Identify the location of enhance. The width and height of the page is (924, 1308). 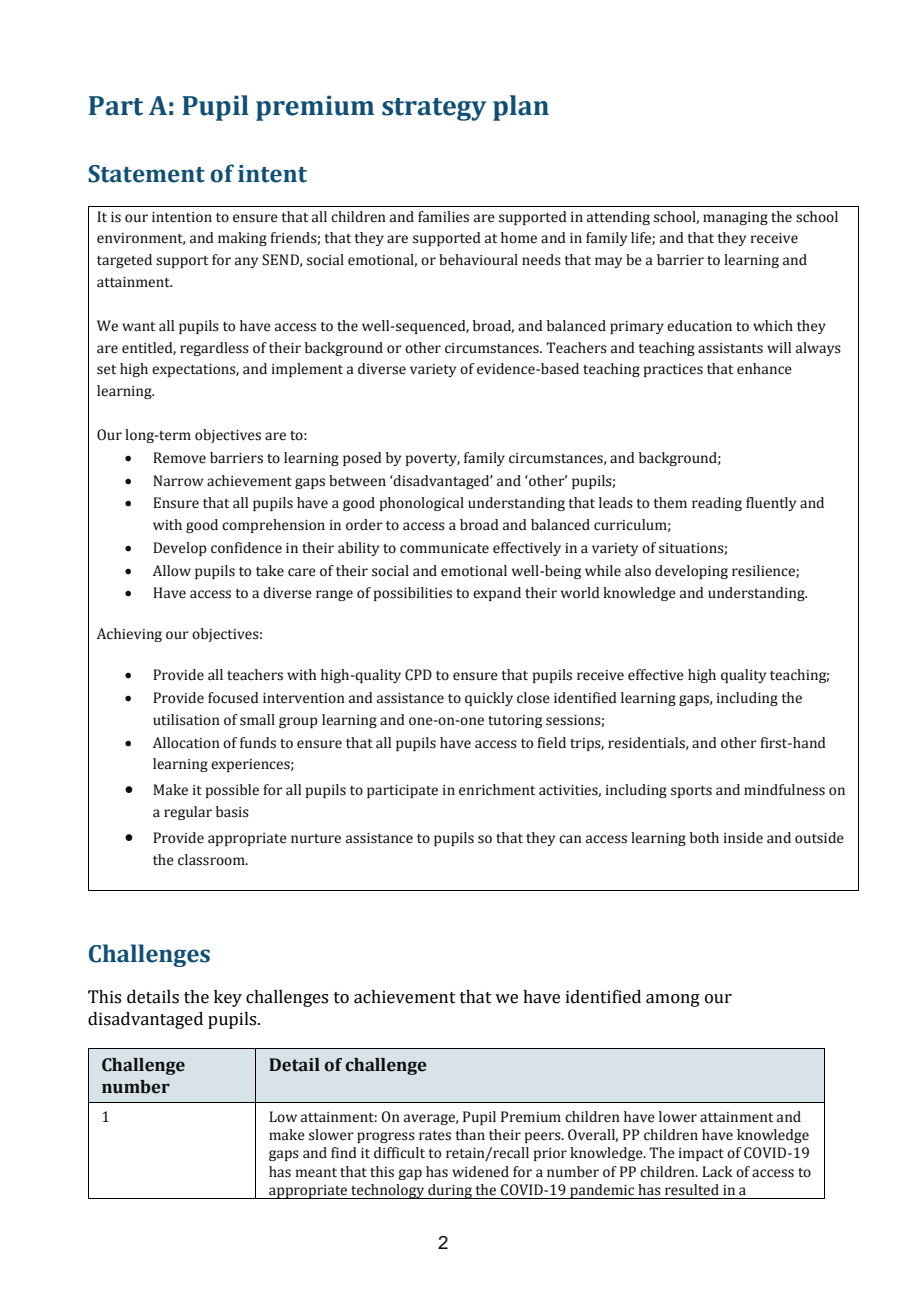
(764, 369).
